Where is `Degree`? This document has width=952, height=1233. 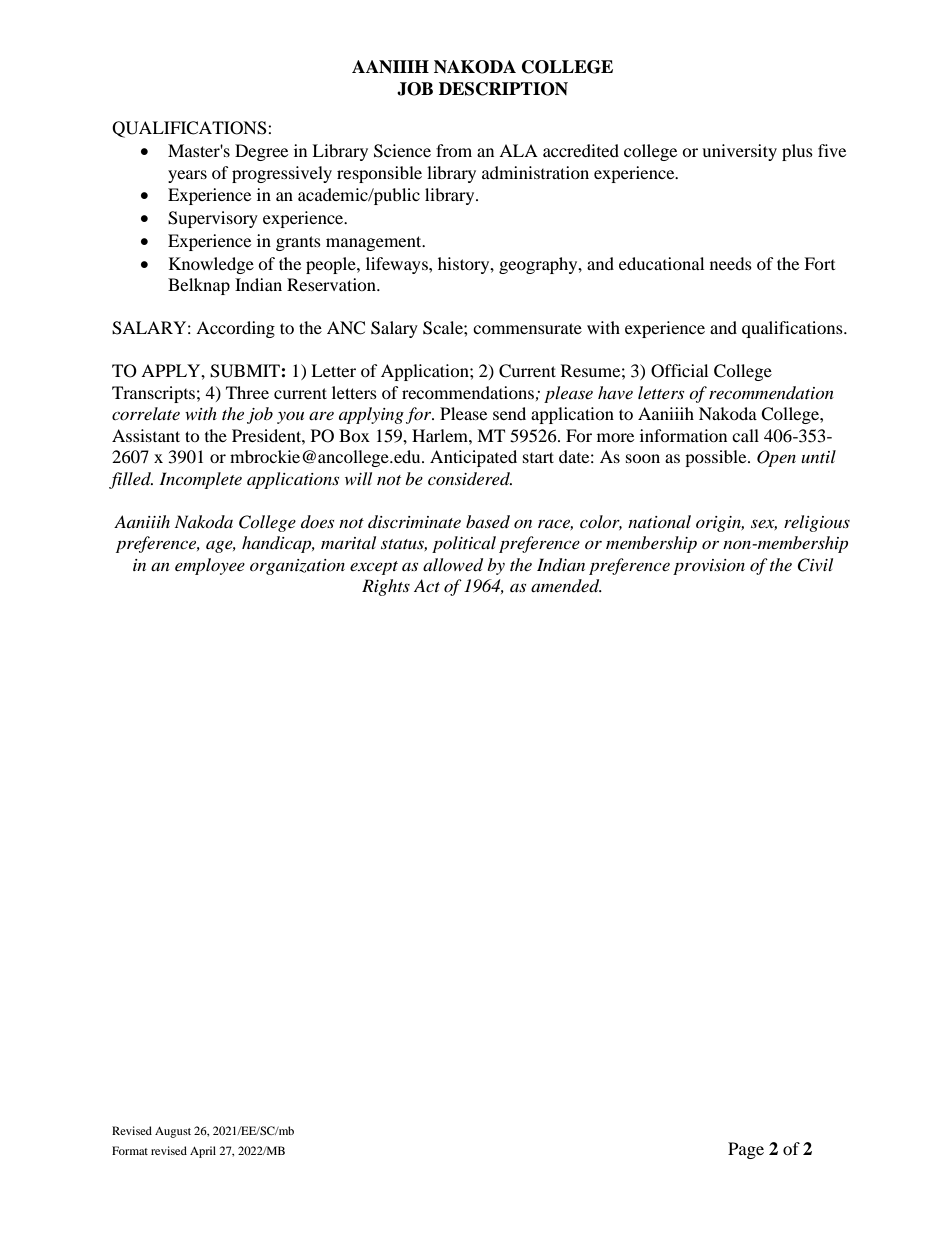
Degree is located at coordinates (261, 152).
